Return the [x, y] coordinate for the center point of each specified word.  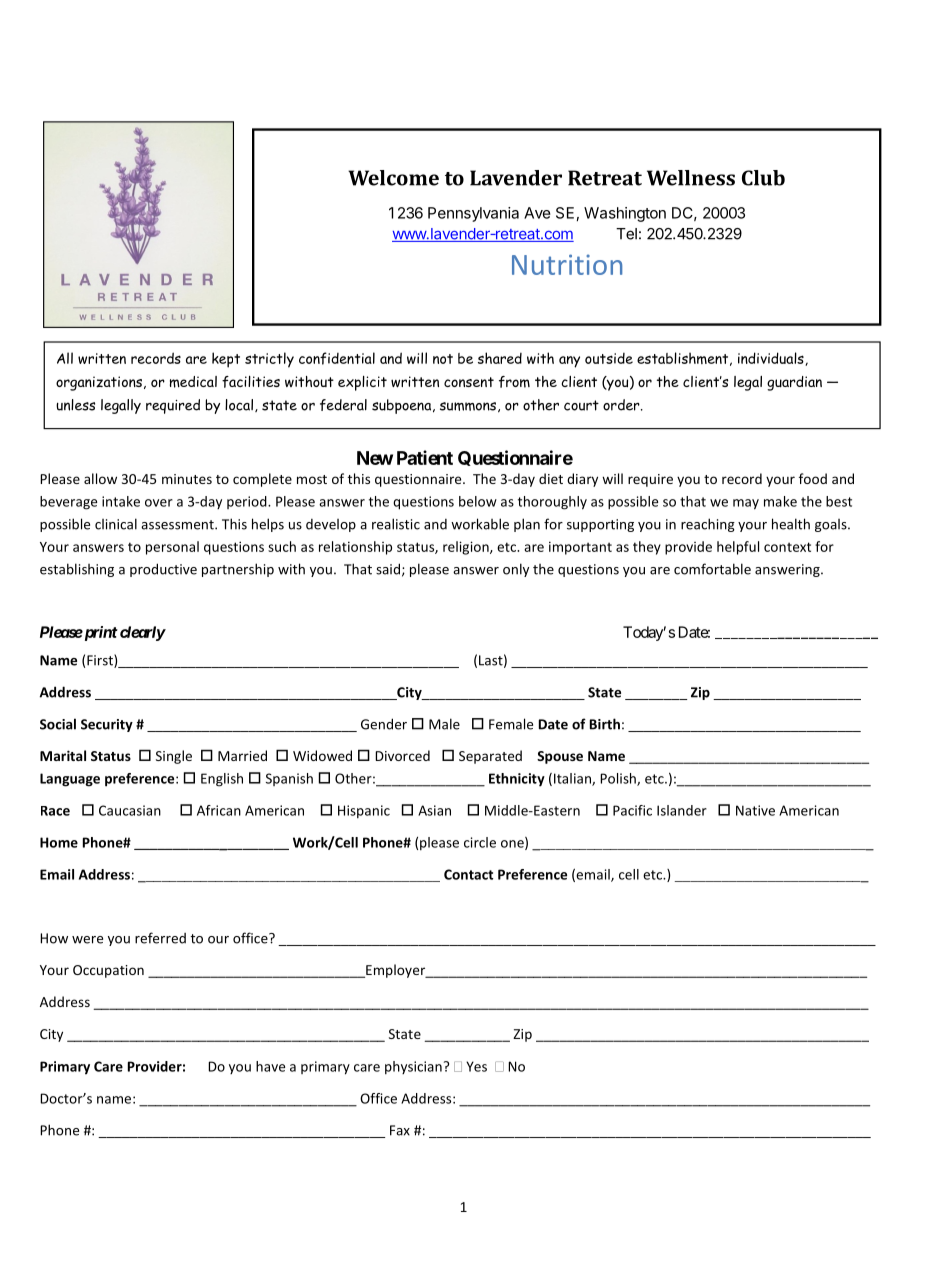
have [270, 1066]
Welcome [393, 178]
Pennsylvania [473, 214]
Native [755, 810]
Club [763, 178]
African [219, 810]
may [746, 504]
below [478, 501]
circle [480, 842]
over [159, 503]
